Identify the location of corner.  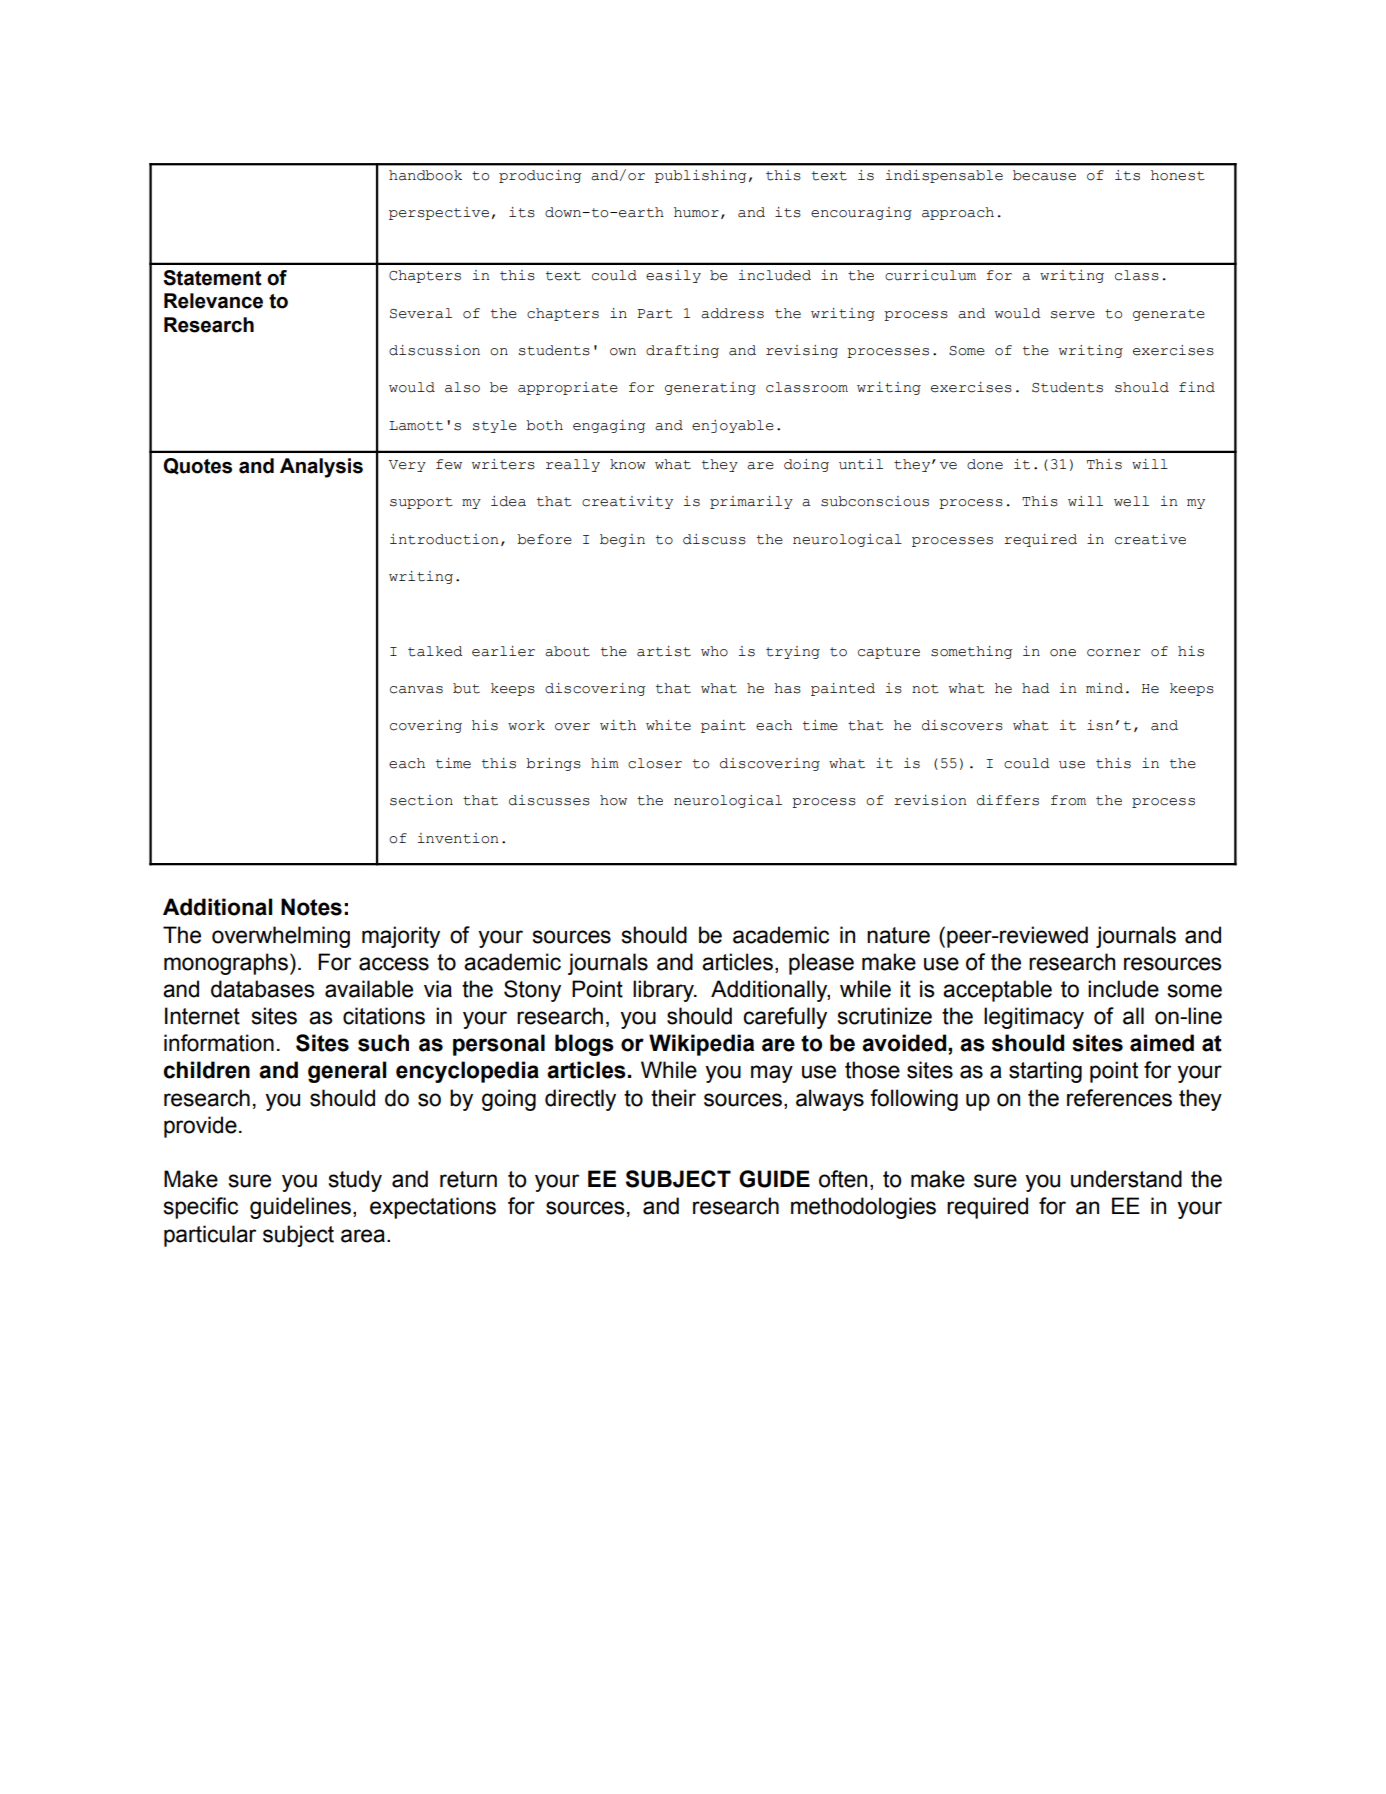
(1114, 653).
